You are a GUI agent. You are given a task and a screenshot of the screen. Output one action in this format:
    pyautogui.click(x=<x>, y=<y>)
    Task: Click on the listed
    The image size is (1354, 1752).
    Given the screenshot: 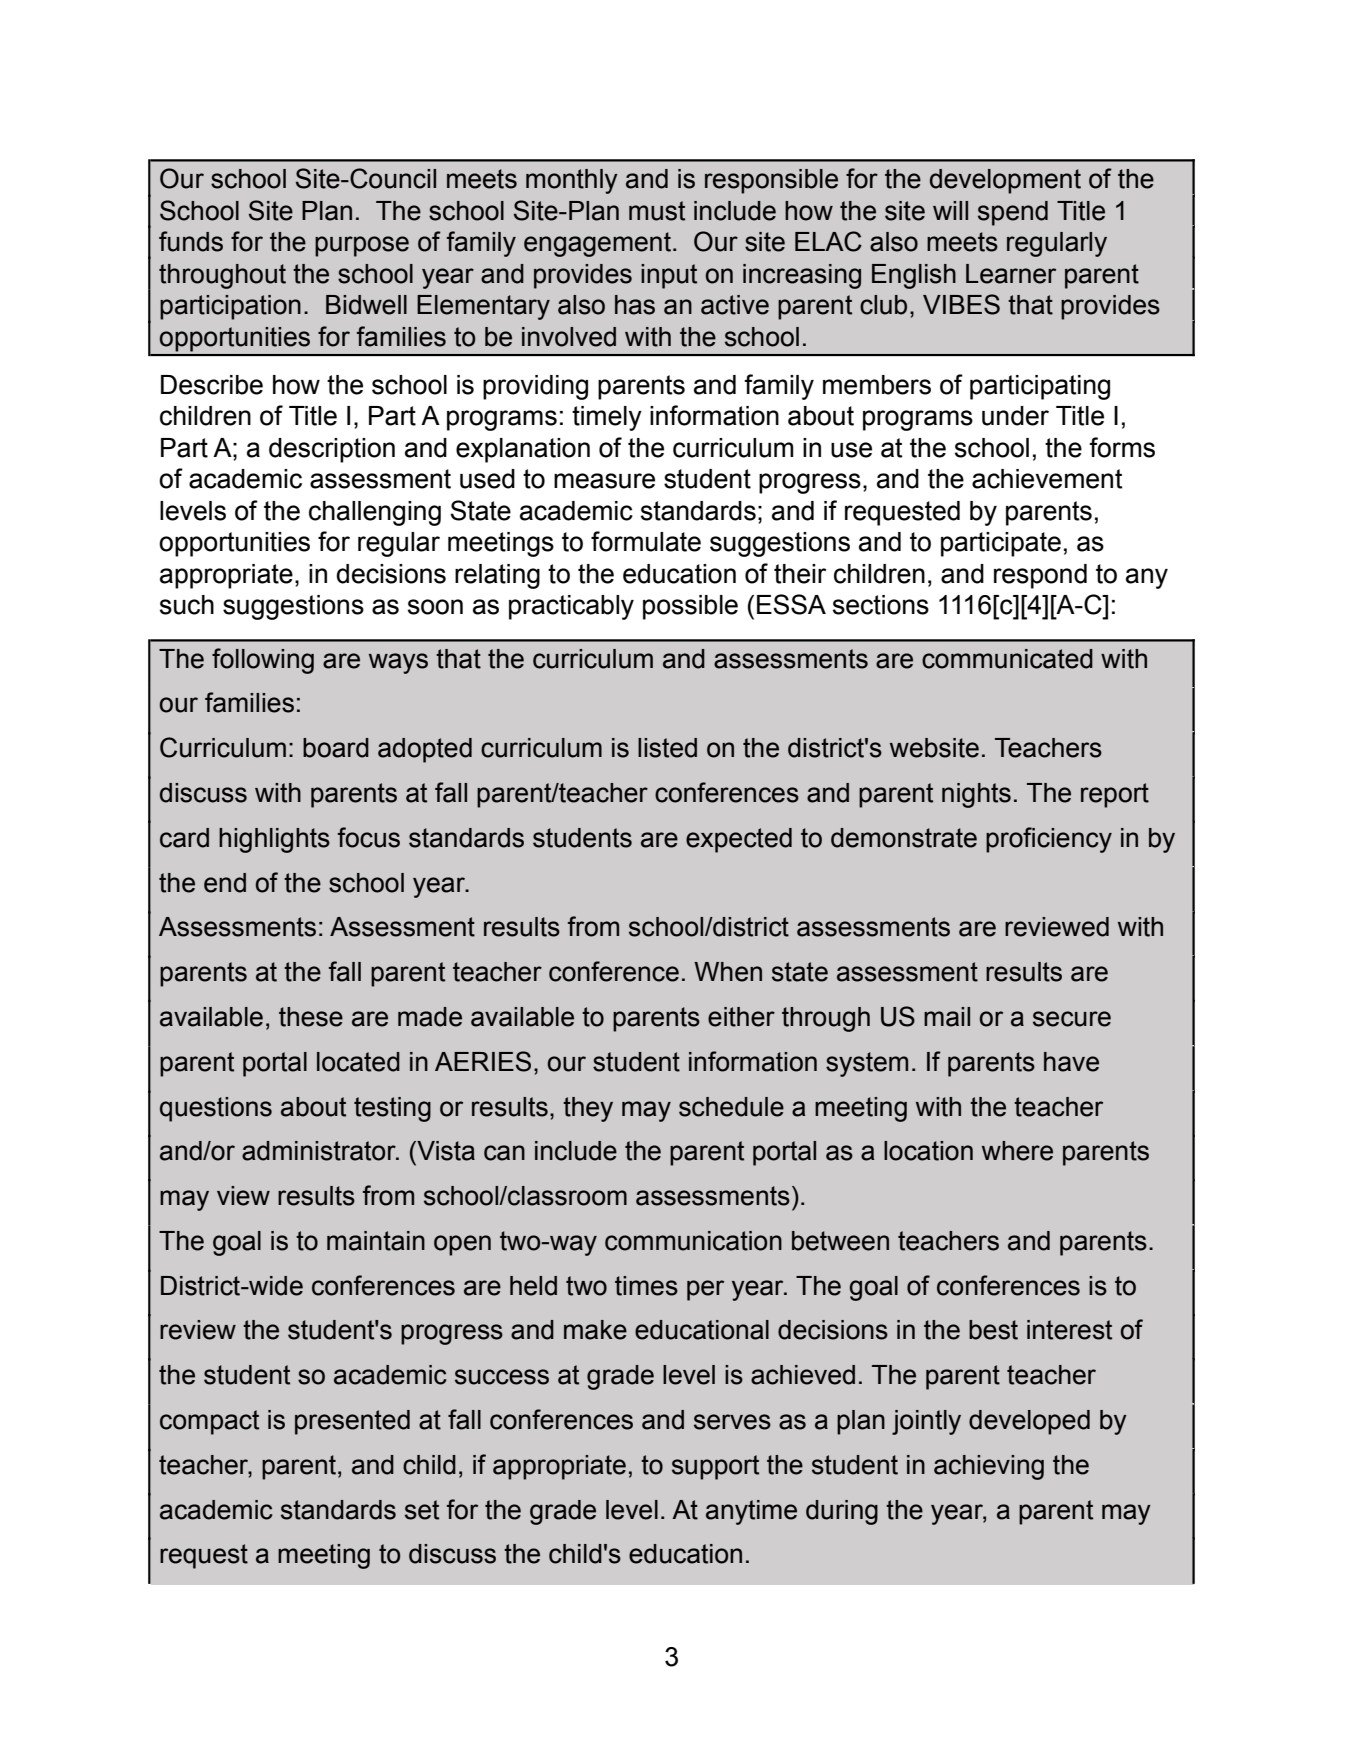 What is the action you would take?
    pyautogui.click(x=667, y=748)
